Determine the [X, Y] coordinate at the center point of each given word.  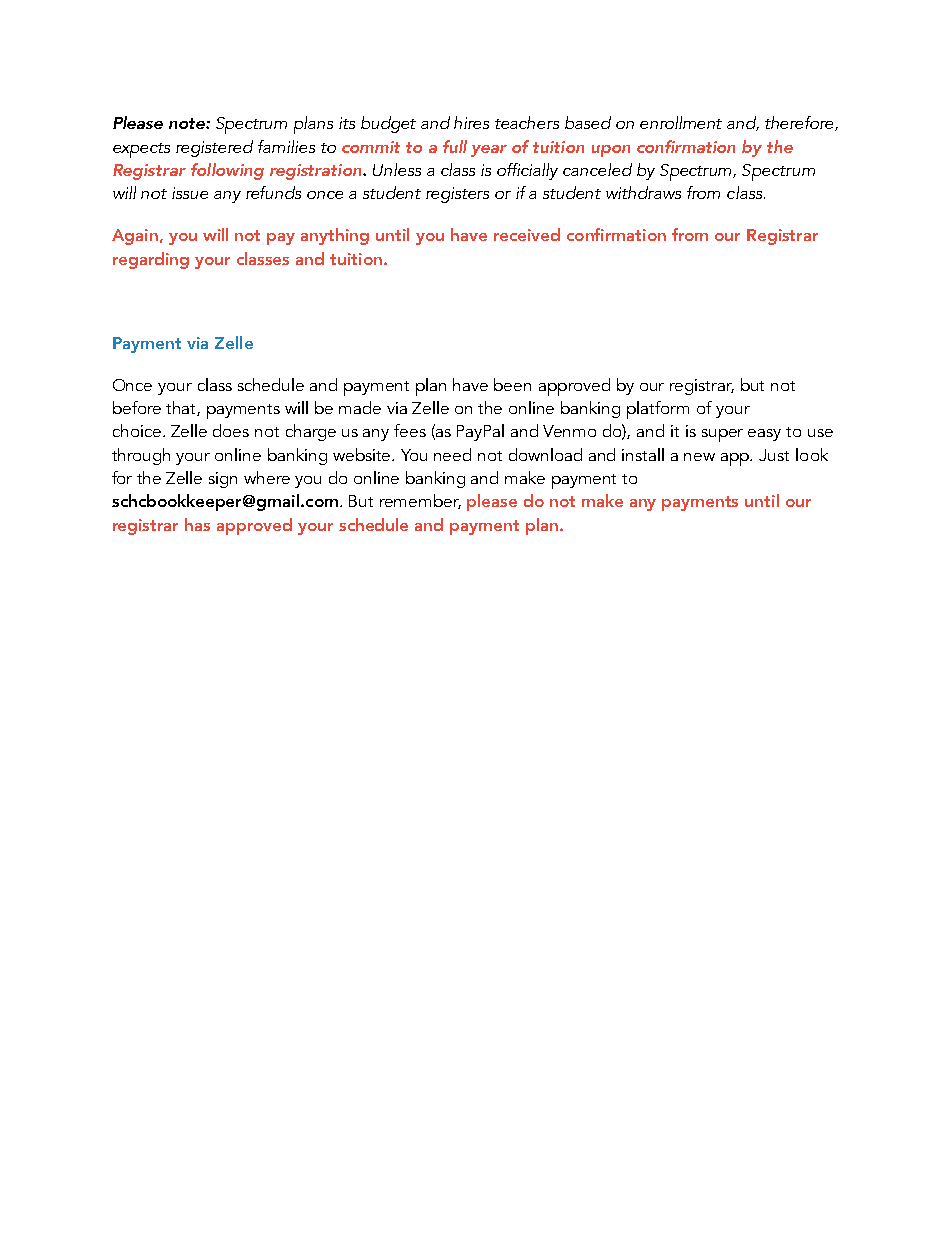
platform [658, 410]
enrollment [681, 122]
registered [214, 148]
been [512, 384]
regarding [151, 260]
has [197, 524]
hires [471, 122]
